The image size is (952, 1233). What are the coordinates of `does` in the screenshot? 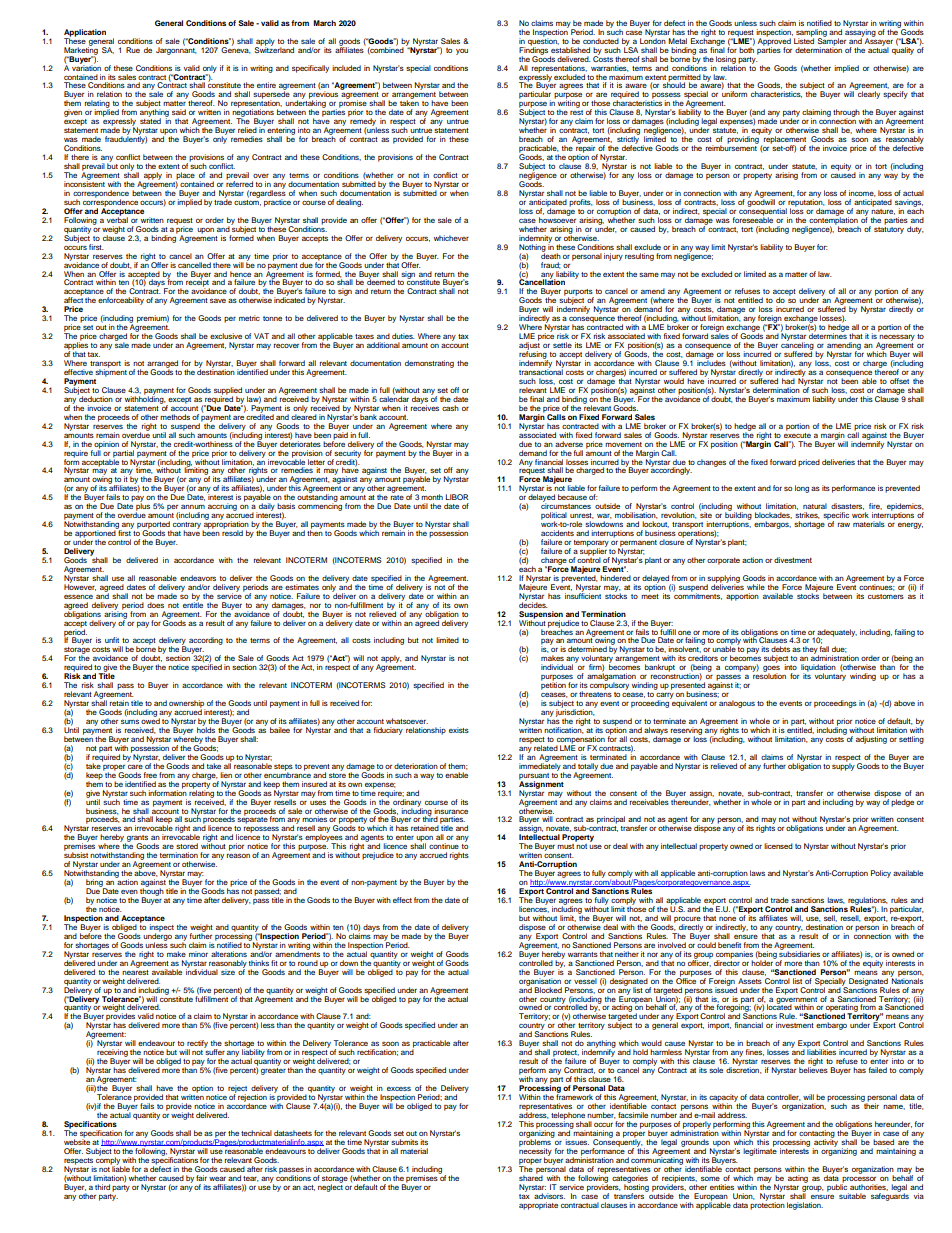 It's located at (155, 605).
